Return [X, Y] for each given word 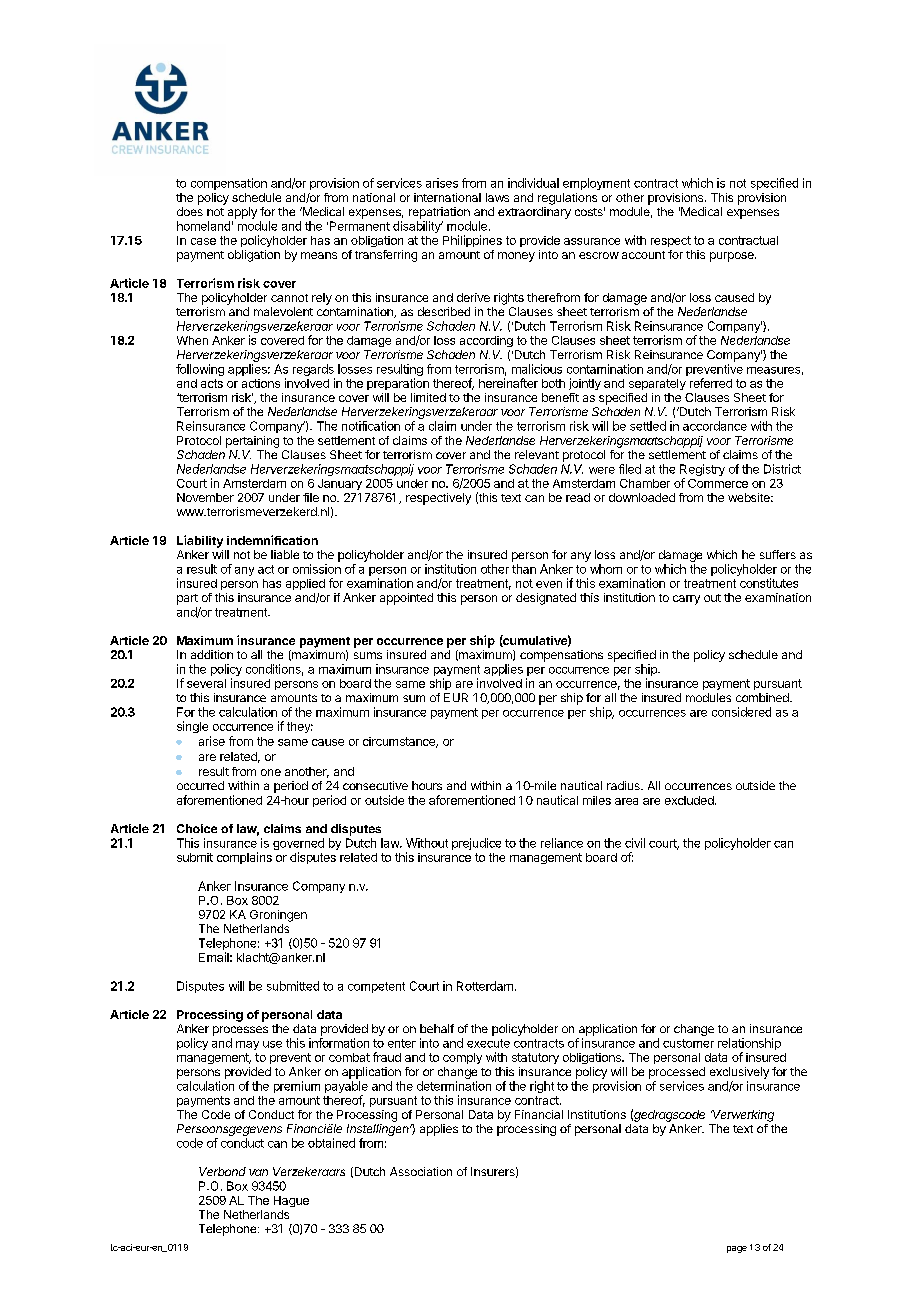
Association [421, 1171]
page [737, 1249]
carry [686, 600]
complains [244, 858]
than [524, 569]
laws [497, 197]
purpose [733, 257]
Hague [291, 1201]
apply [242, 213]
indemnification [272, 540]
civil [635, 843]
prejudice [476, 844]
